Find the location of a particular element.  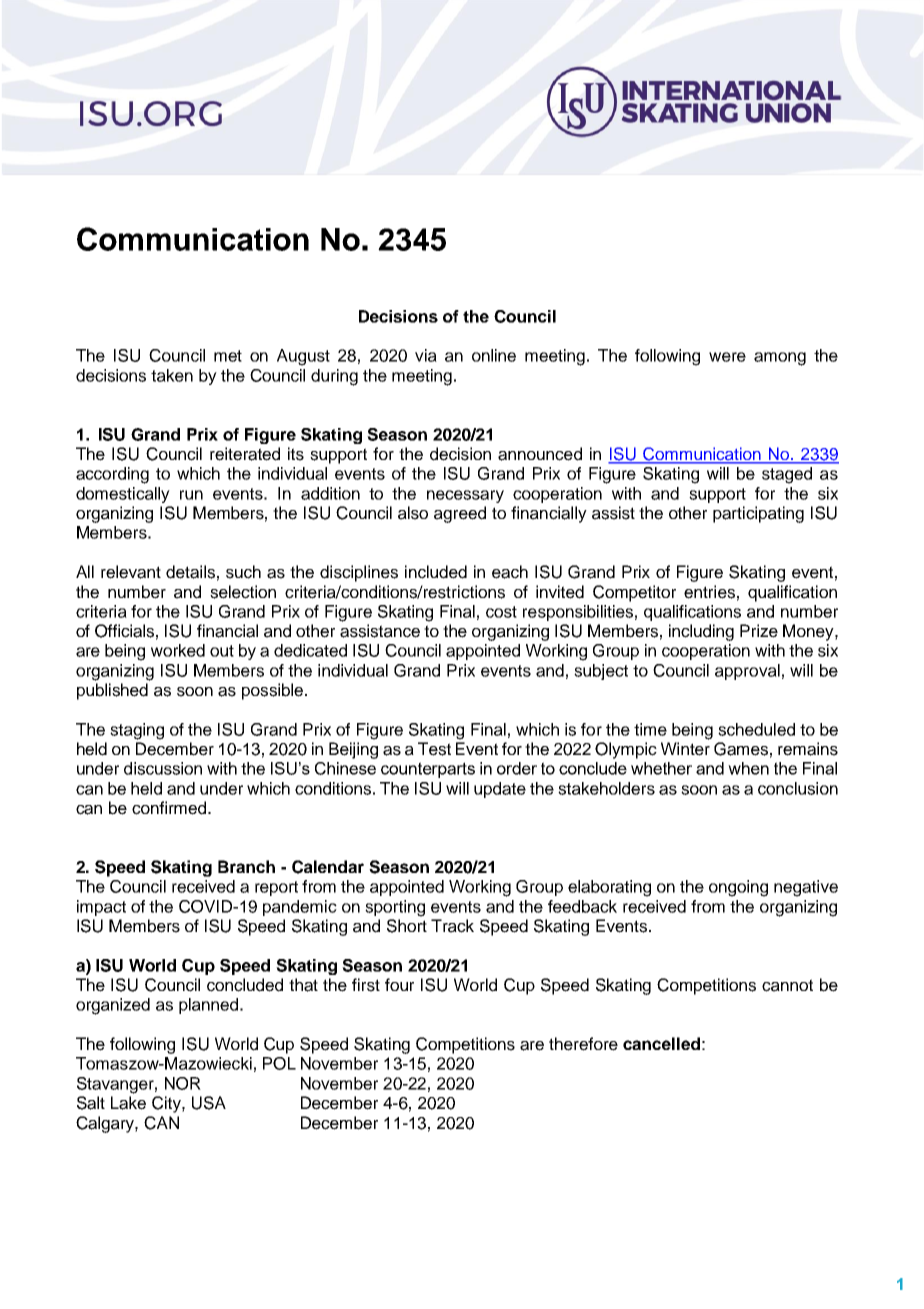

confirmed is located at coordinates (170, 808).
